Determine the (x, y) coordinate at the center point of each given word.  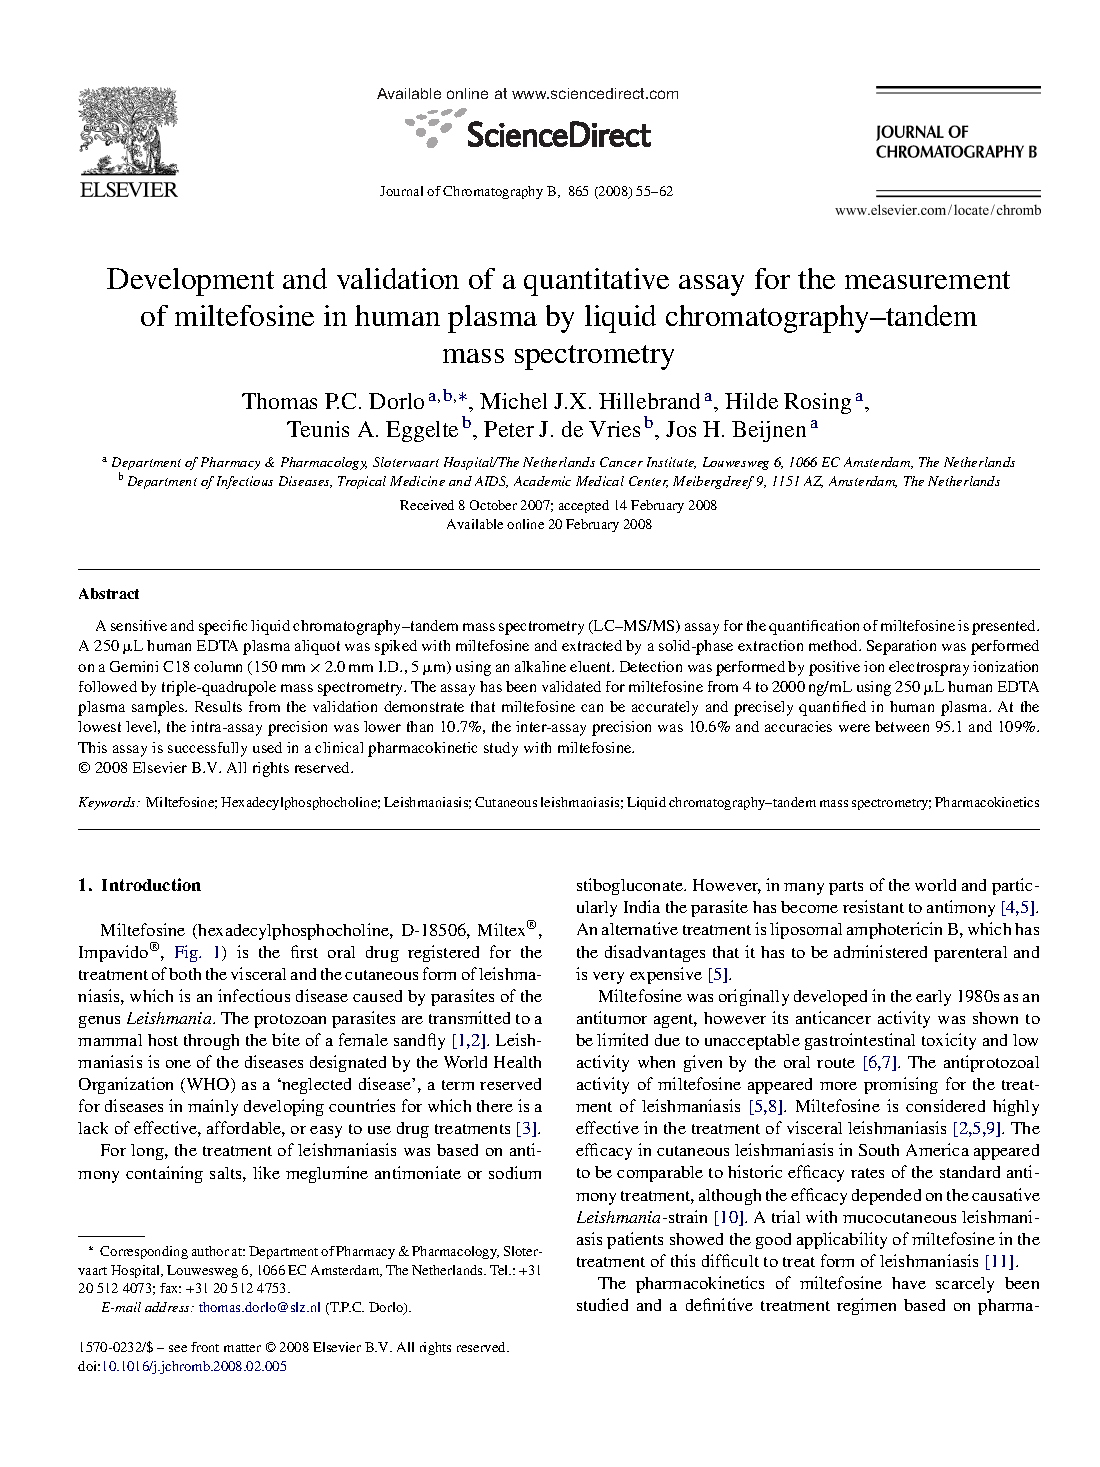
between (902, 726)
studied (602, 1304)
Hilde (751, 401)
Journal (401, 191)
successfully (207, 749)
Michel (513, 401)
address (169, 1307)
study (501, 749)
